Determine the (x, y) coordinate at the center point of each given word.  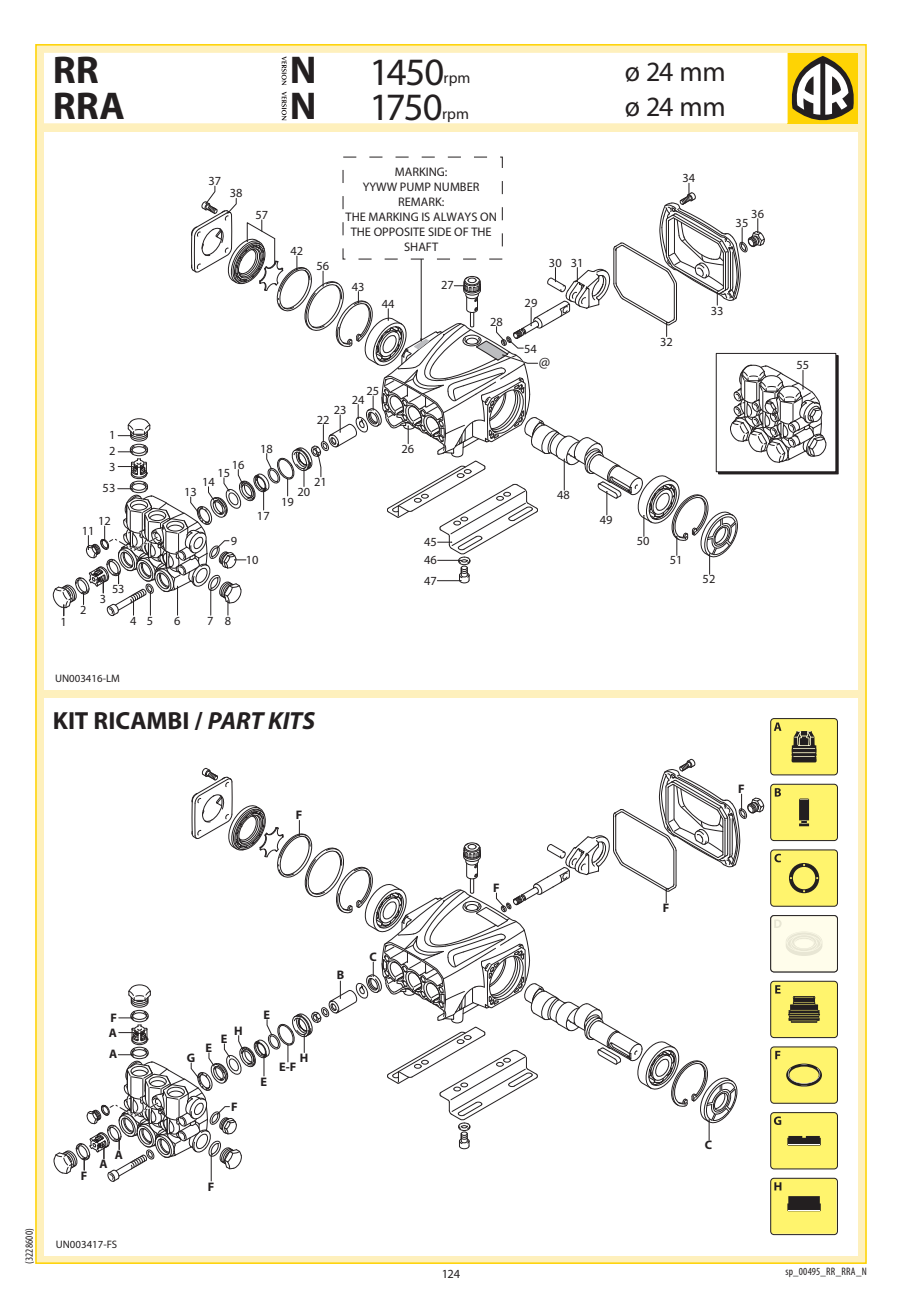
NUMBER (456, 186)
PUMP (415, 186)
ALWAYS (455, 216)
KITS (291, 721)
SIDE (439, 231)
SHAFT (421, 246)
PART (236, 720)
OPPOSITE (399, 231)
